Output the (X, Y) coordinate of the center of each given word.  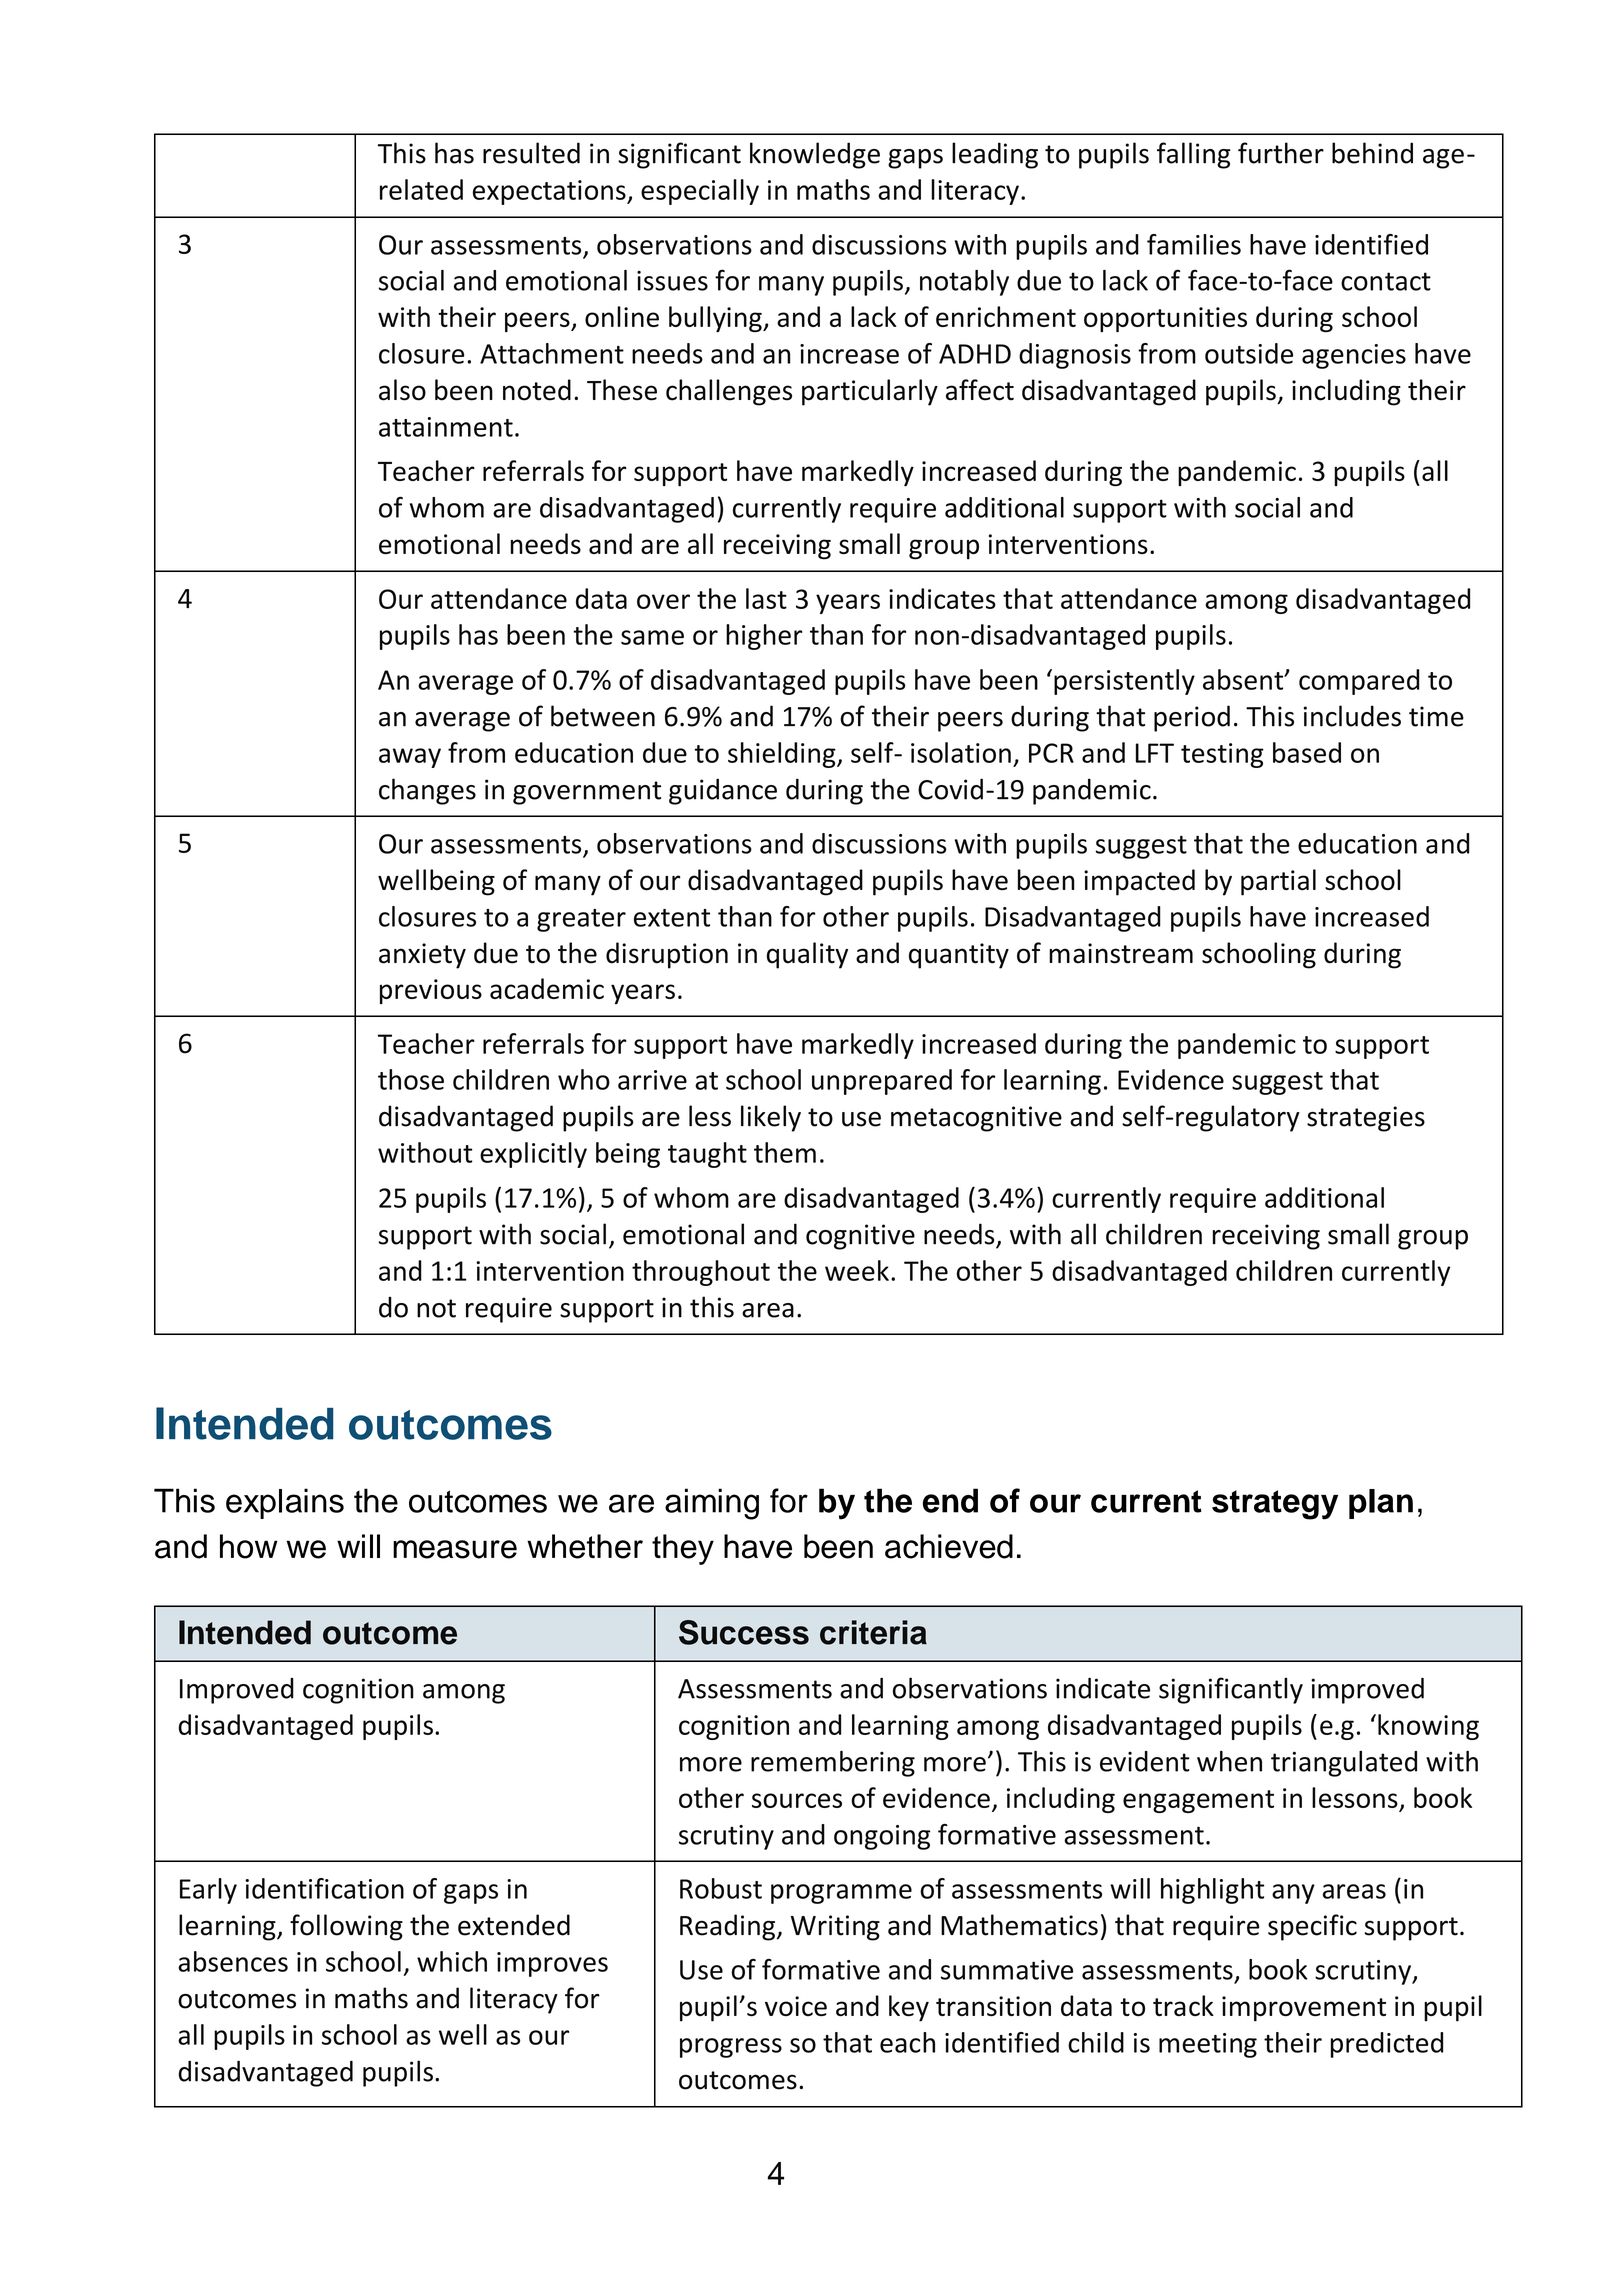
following (346, 1927)
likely (771, 1118)
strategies (1366, 1119)
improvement (1304, 2009)
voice (796, 2006)
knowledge (815, 155)
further (1281, 153)
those (411, 1079)
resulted (531, 153)
